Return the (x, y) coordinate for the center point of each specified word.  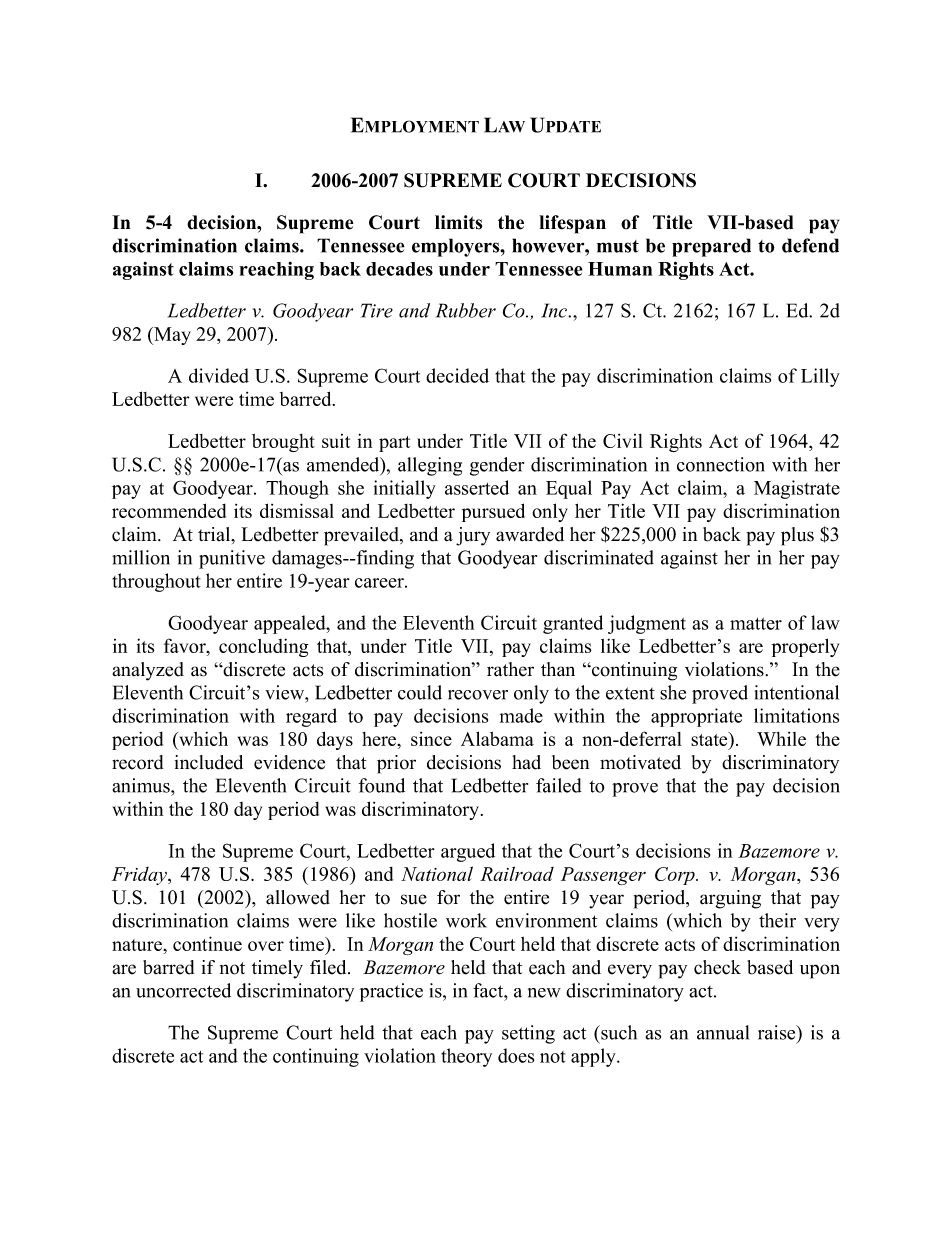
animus (142, 785)
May (171, 336)
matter (756, 624)
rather (510, 669)
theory (466, 1057)
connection (721, 464)
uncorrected (183, 990)
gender (497, 466)
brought (283, 443)
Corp (676, 876)
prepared (711, 247)
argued (468, 852)
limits (458, 222)
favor (186, 647)
